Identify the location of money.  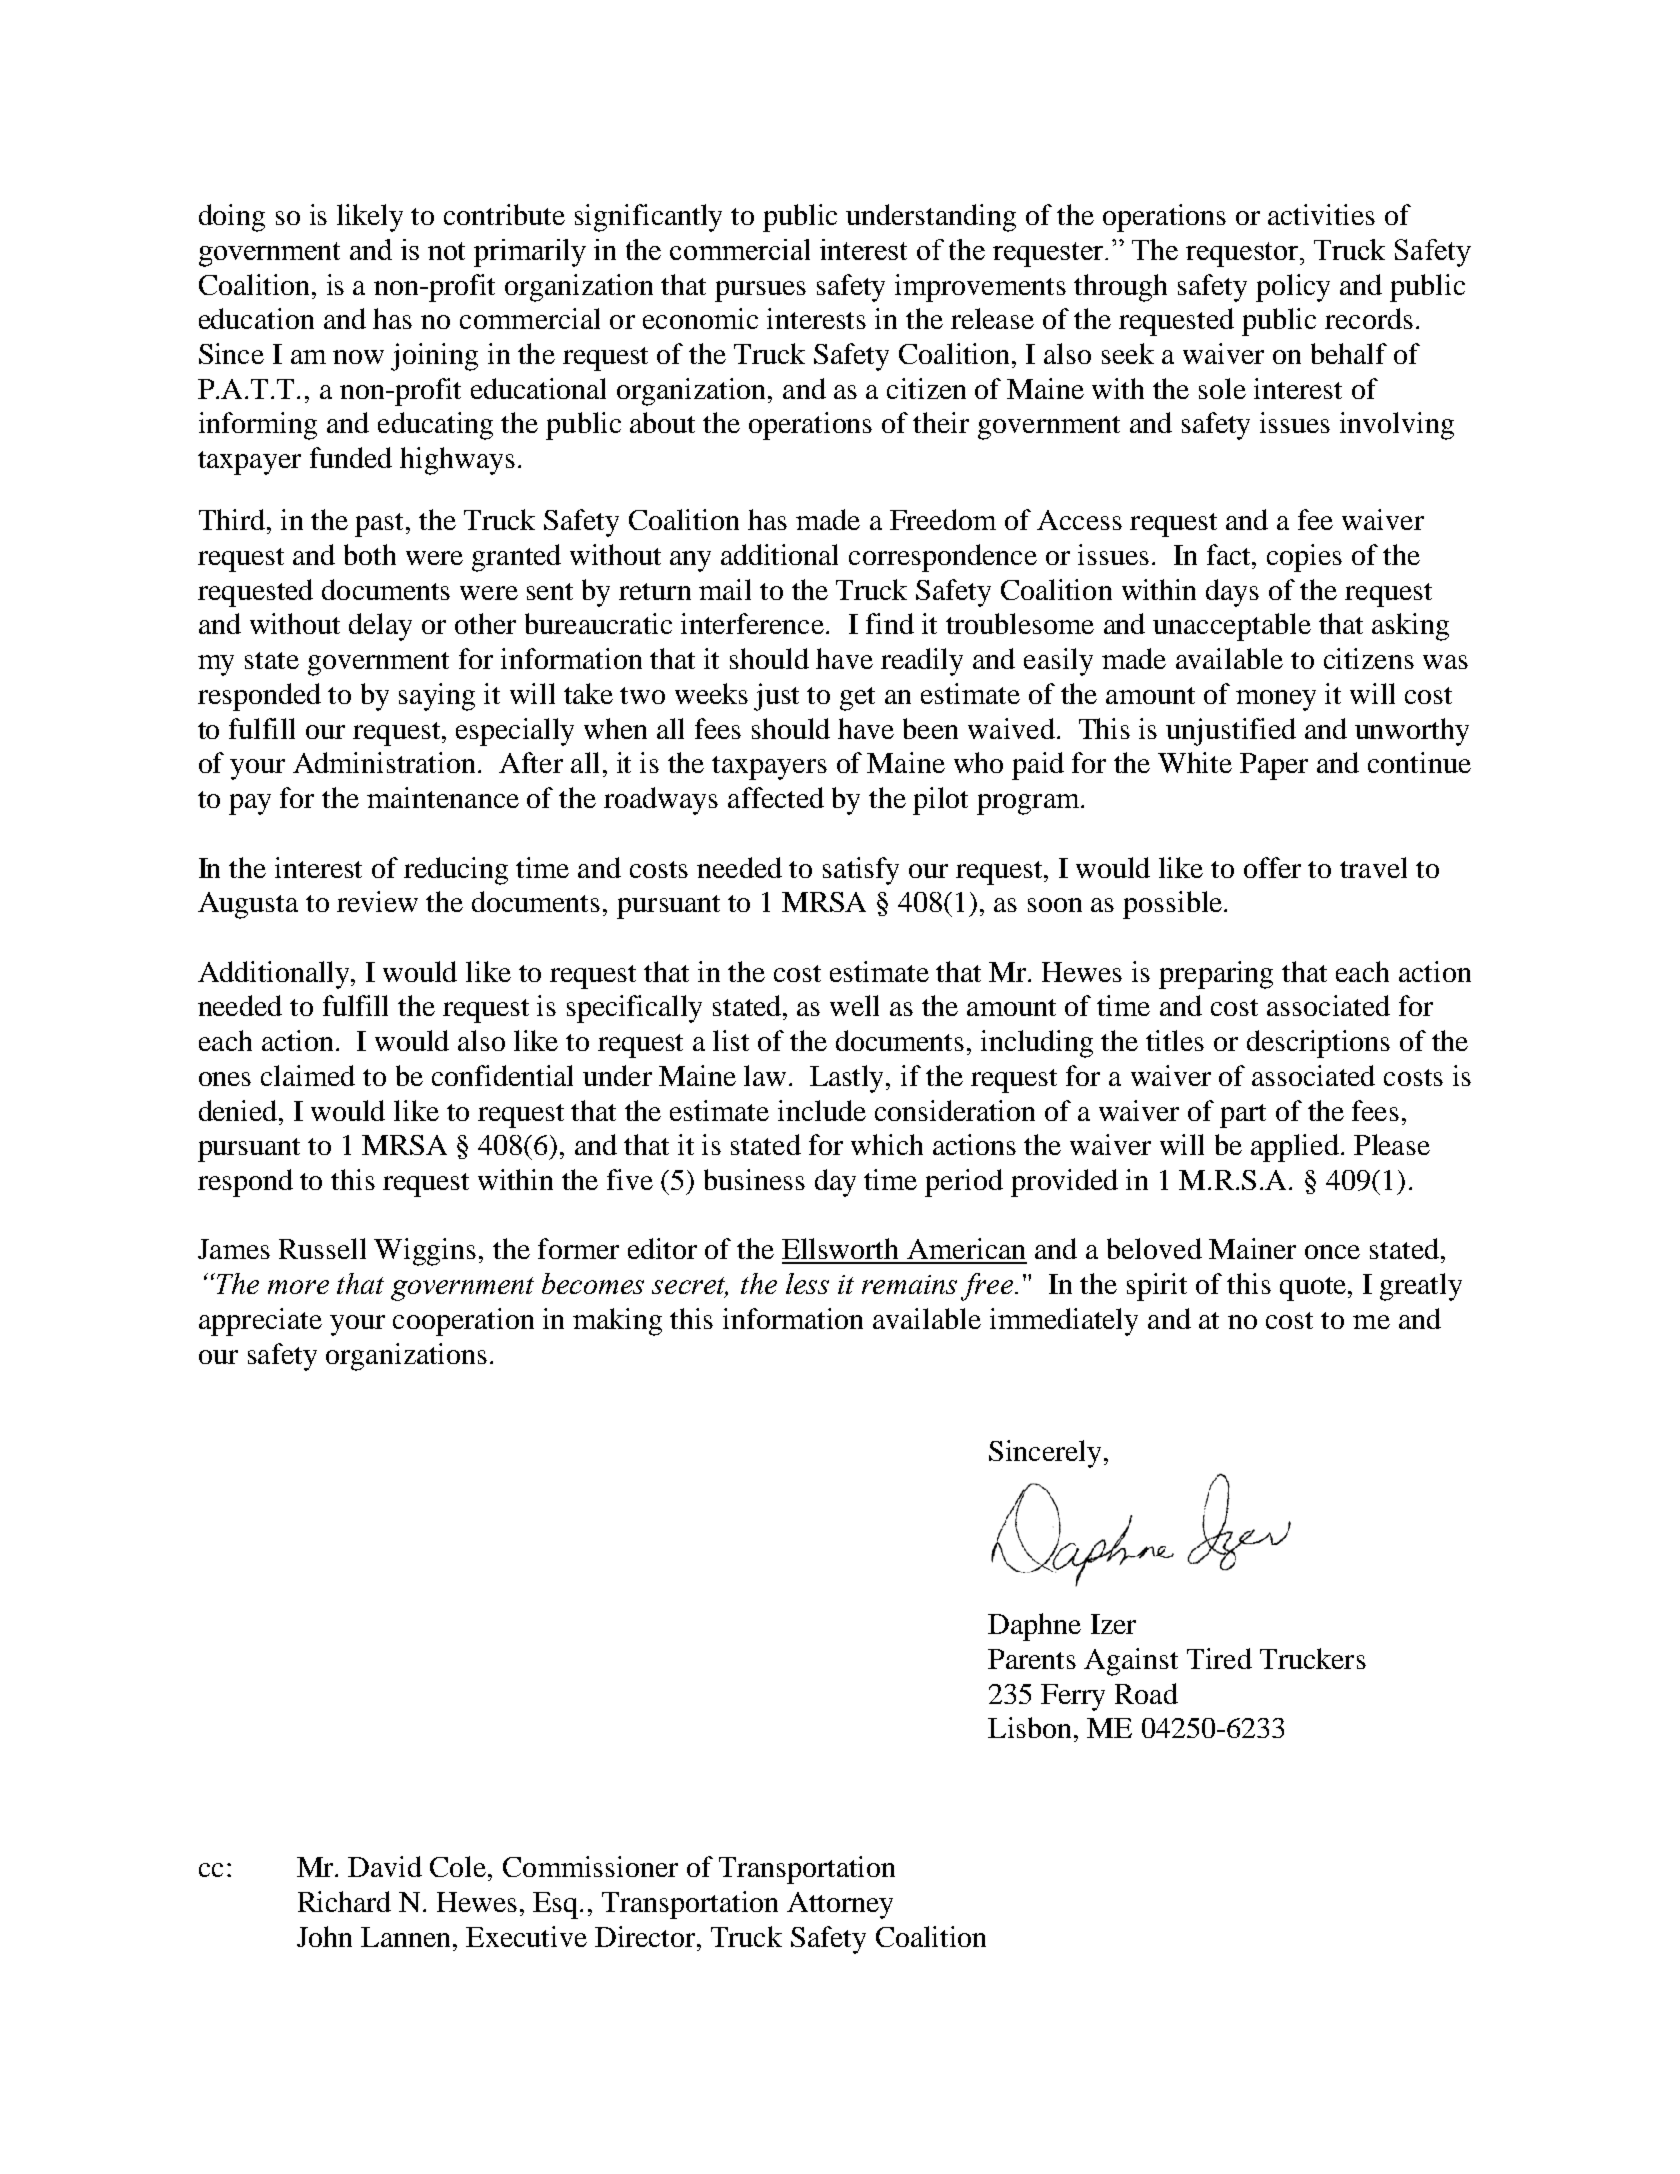
(1276, 700).
